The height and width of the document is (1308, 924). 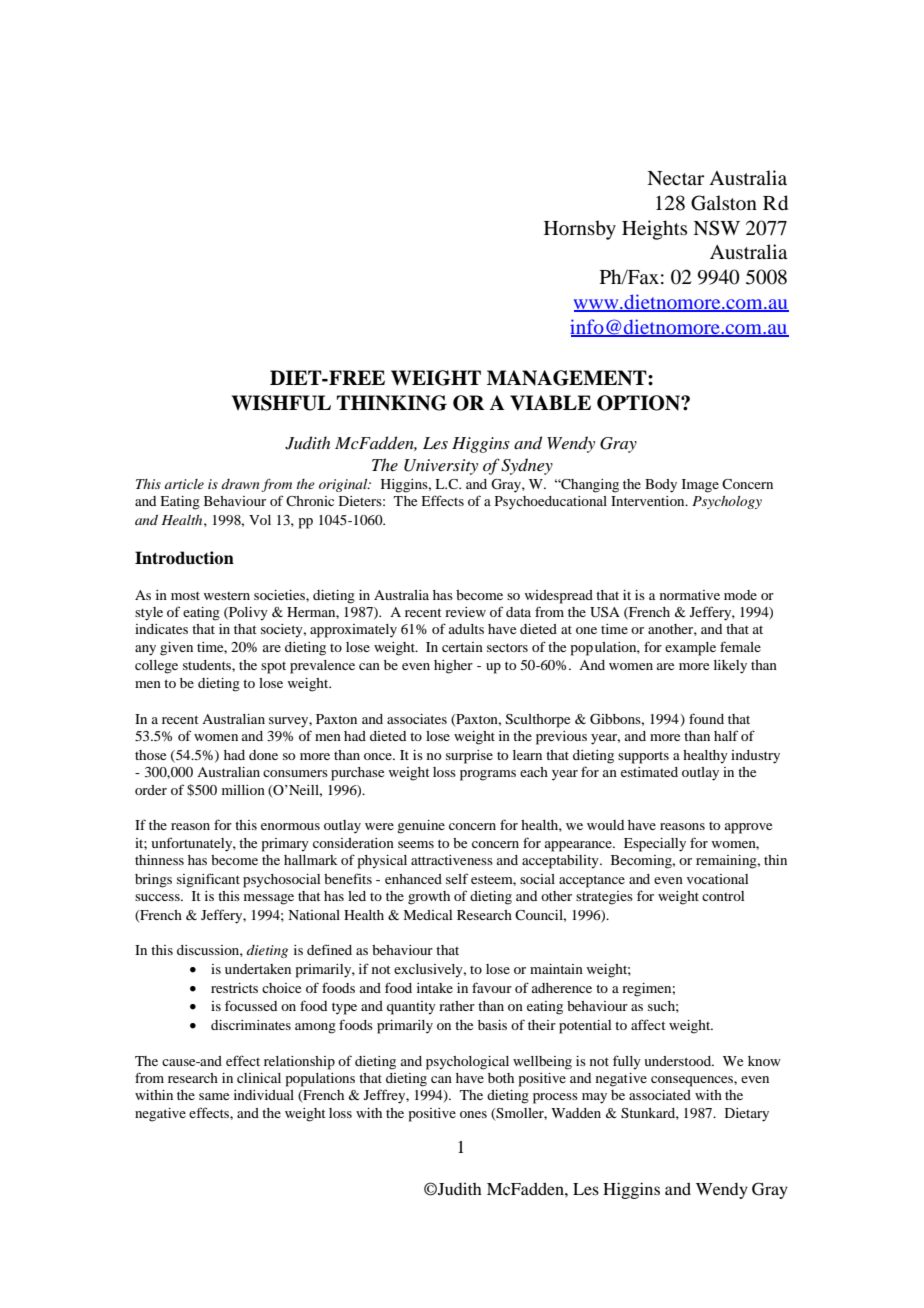 I want to click on same, so click(x=214, y=1096).
